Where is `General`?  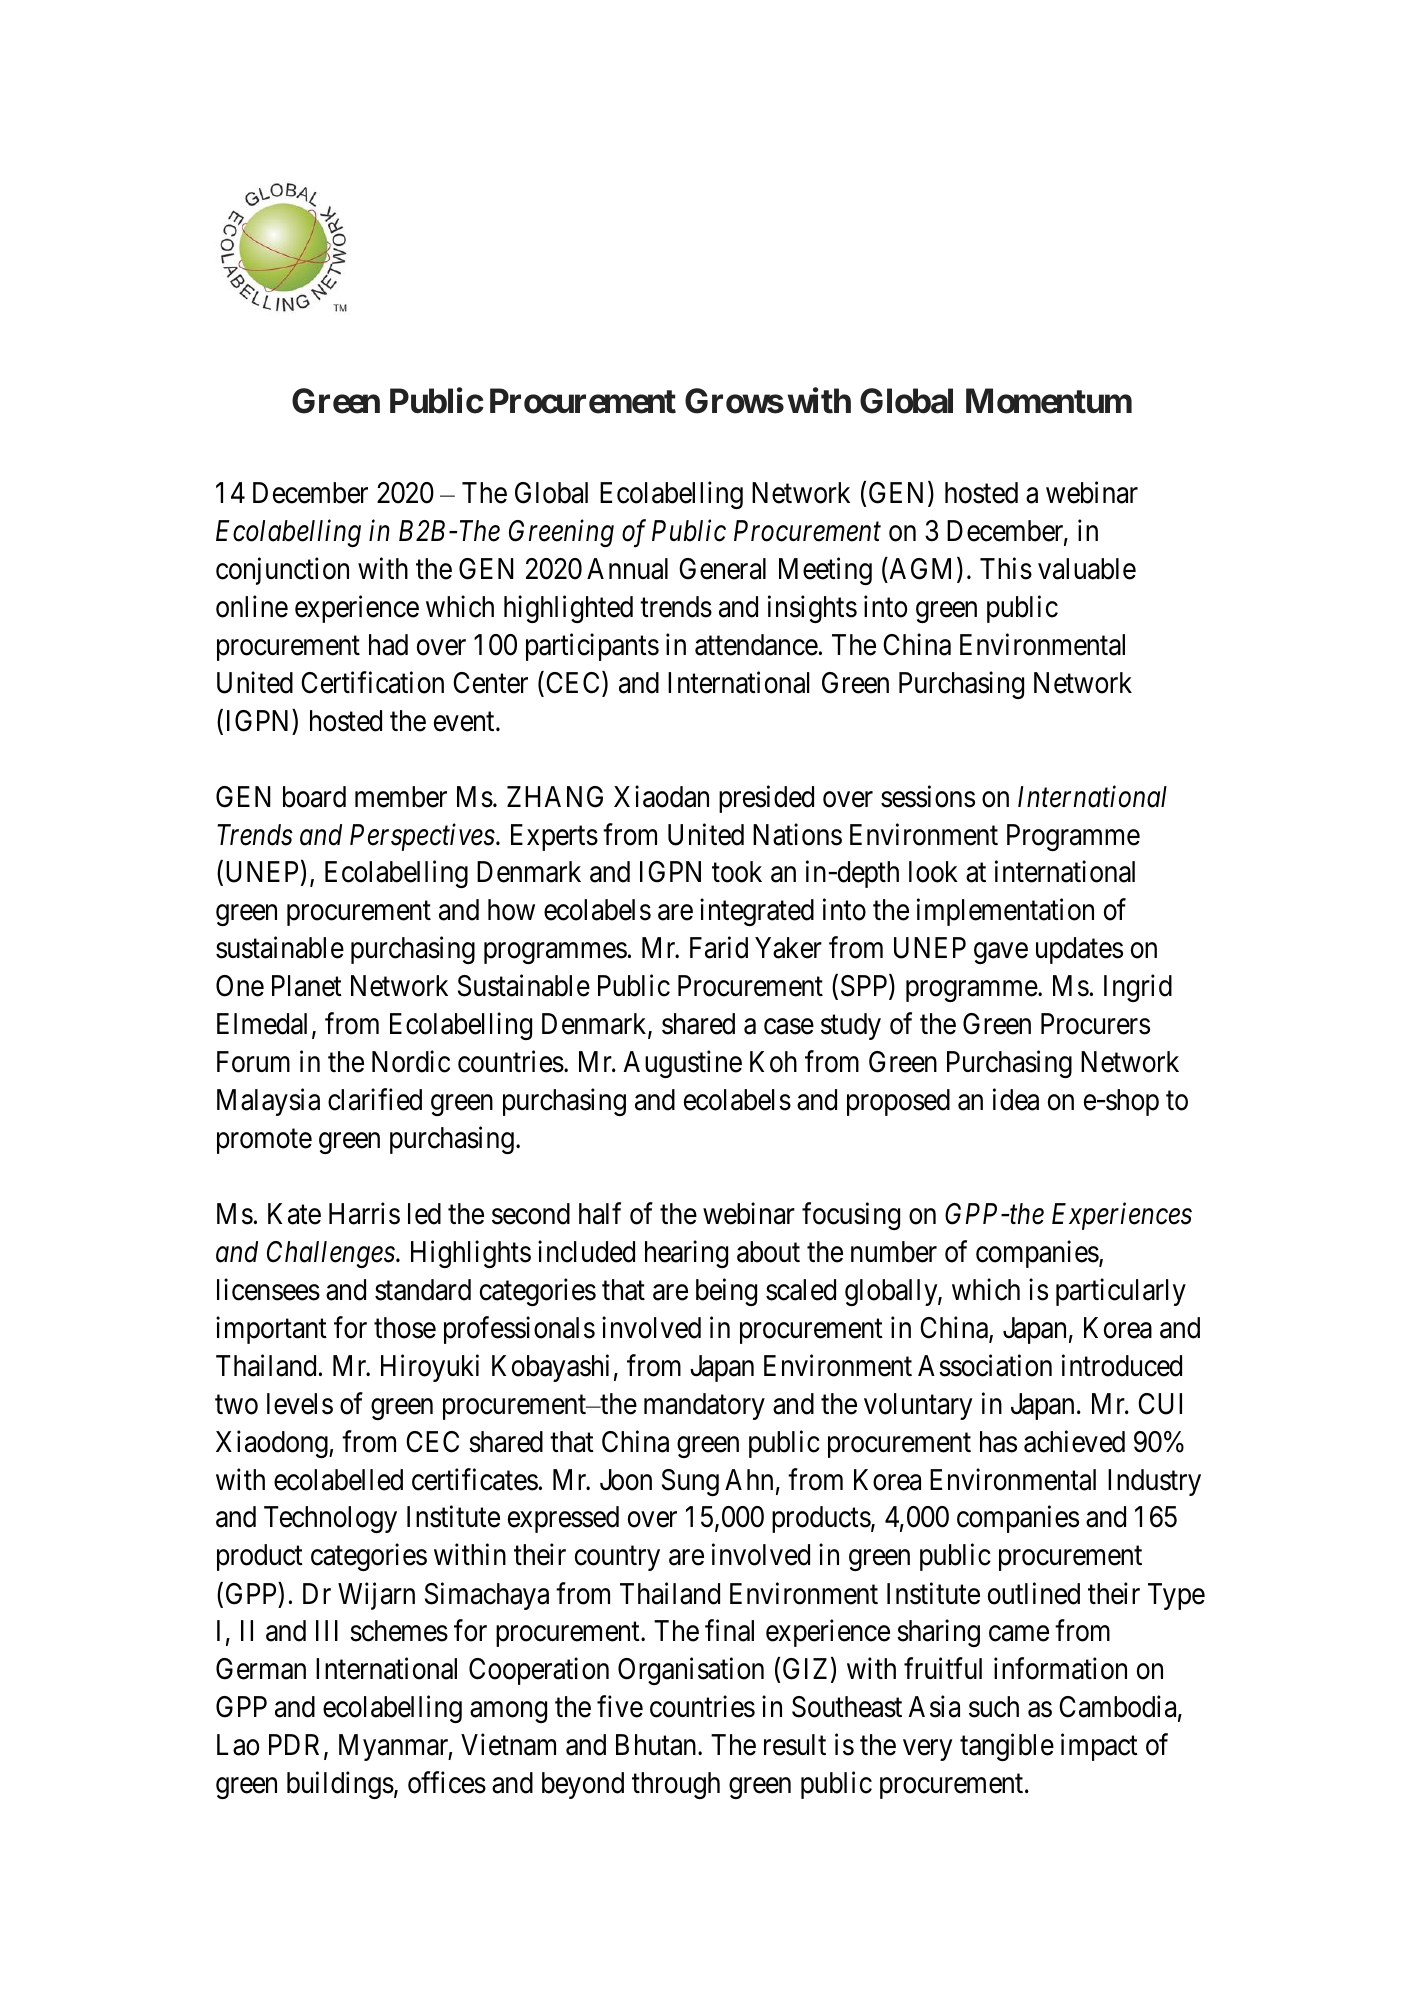
General is located at coordinates (722, 569).
